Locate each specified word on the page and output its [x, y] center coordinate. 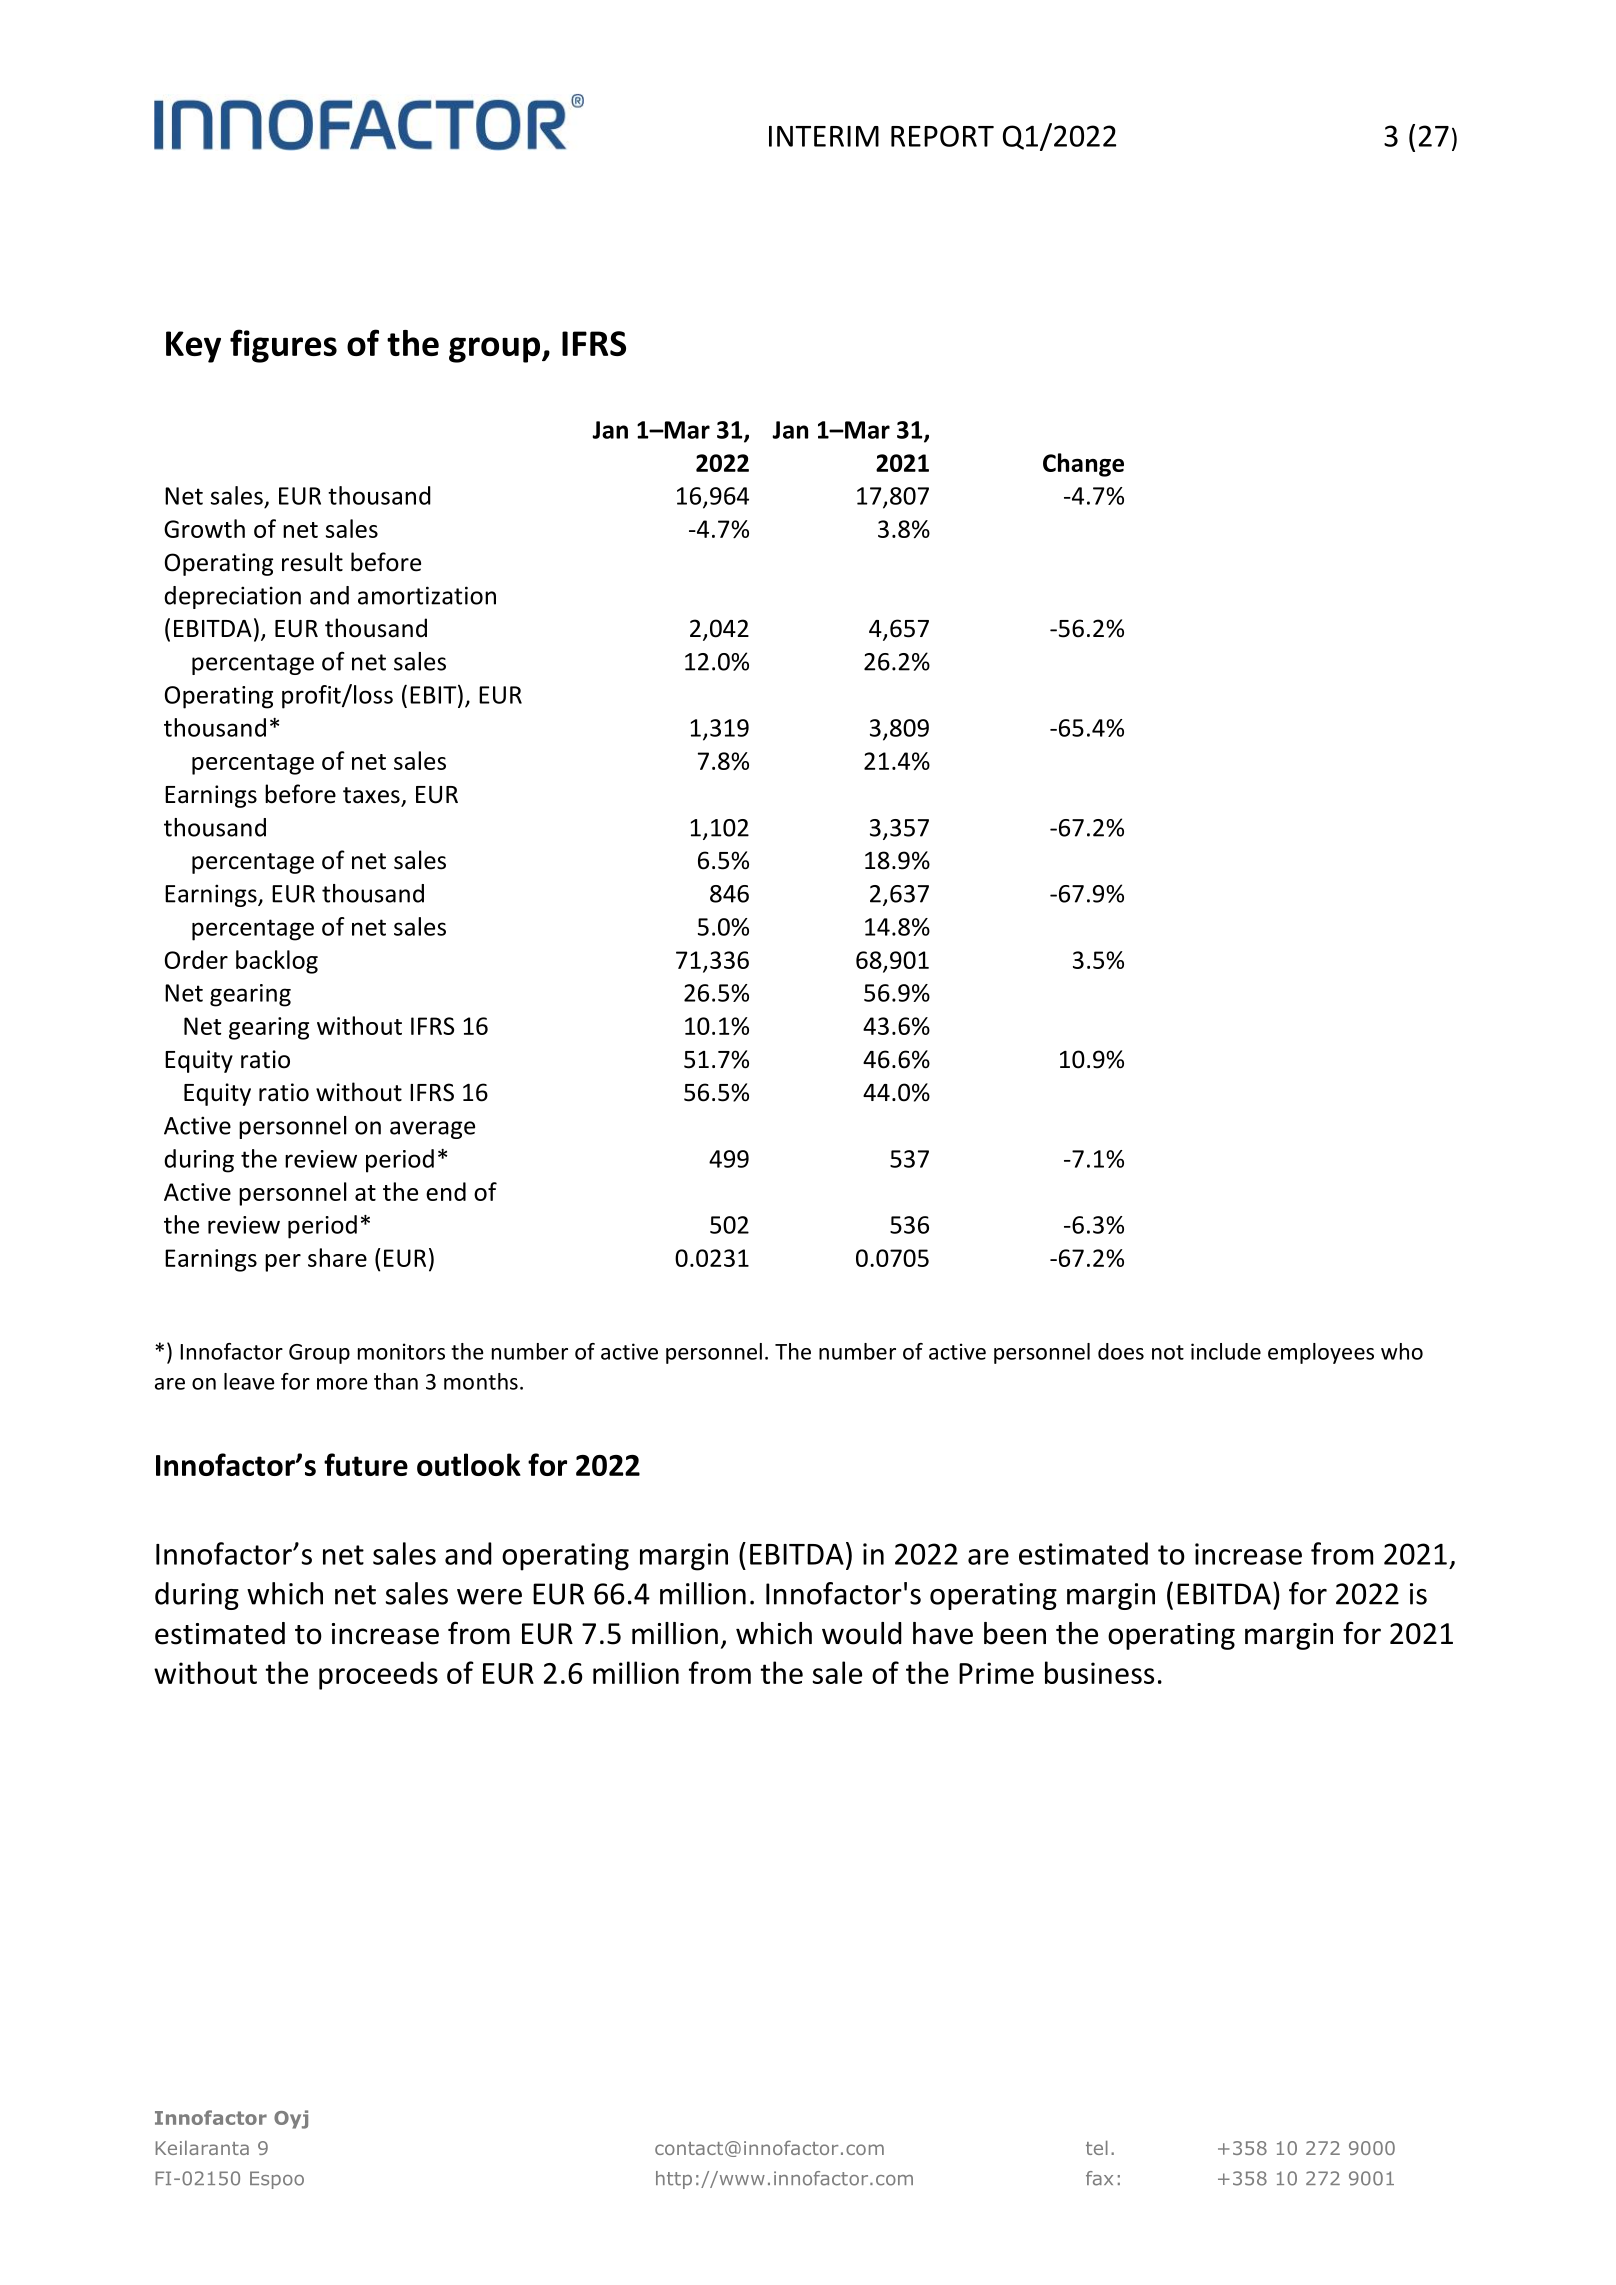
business [1099, 1672]
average [432, 1130]
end [446, 1191]
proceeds [378, 1675]
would [862, 1633]
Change [1083, 465]
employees [1321, 1353]
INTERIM [824, 136]
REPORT [942, 136]
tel [1097, 2148]
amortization [427, 595]
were [489, 1597]
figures [283, 346]
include [1226, 1351]
